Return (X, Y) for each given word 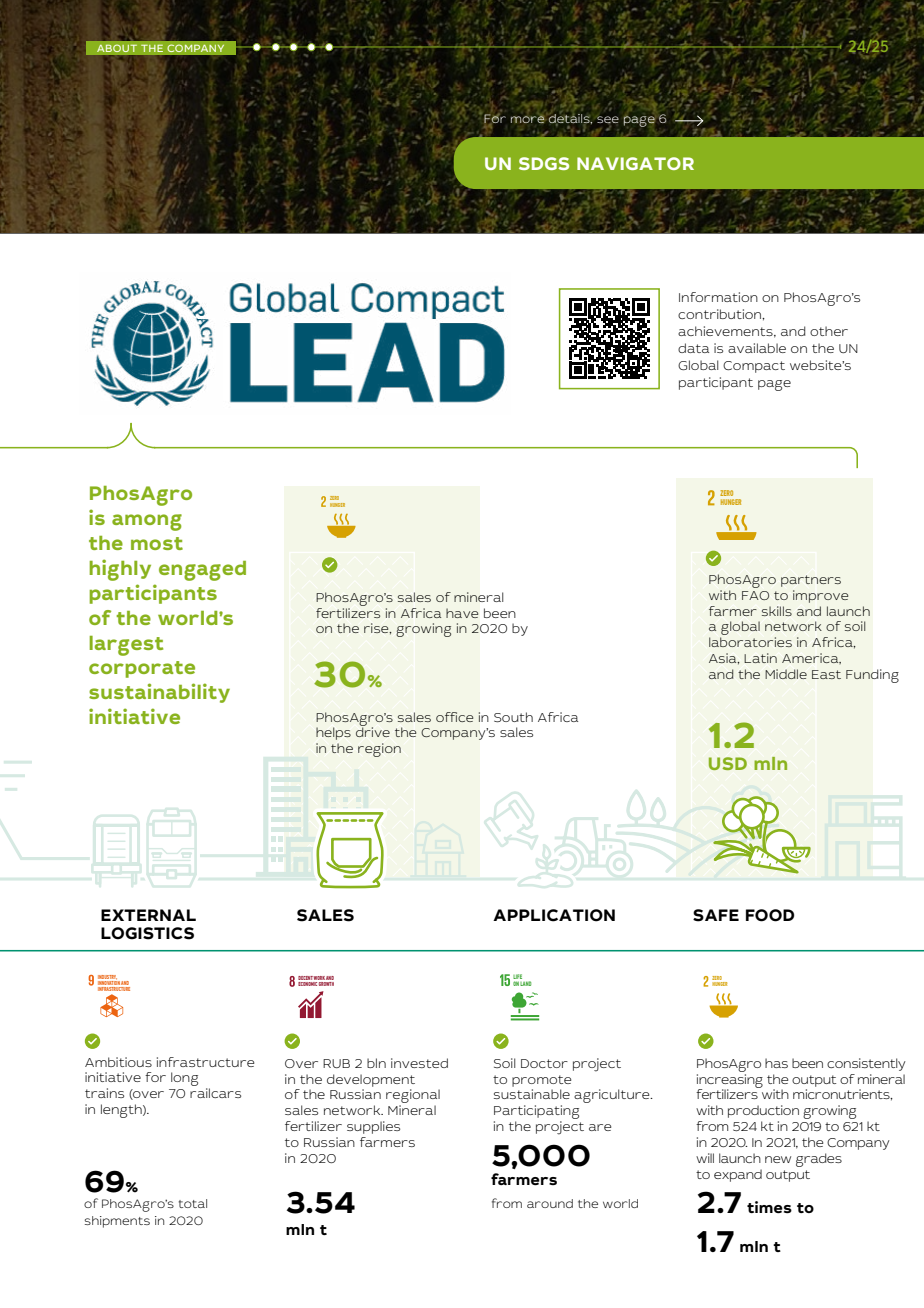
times (769, 1207)
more (528, 119)
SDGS (544, 163)
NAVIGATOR (635, 163)
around (550, 1203)
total (193, 1203)
